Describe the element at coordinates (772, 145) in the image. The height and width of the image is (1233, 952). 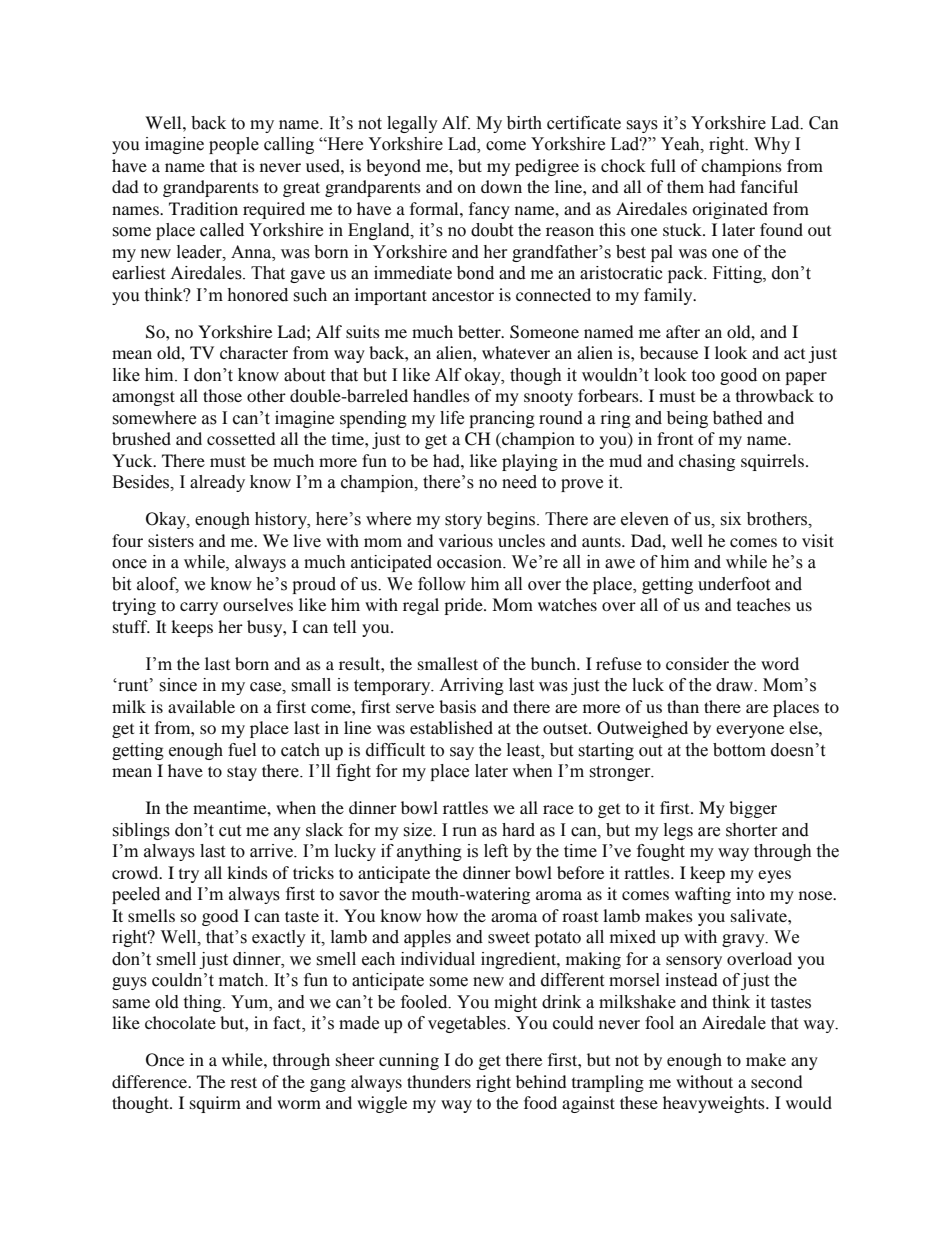
I see `Why` at that location.
